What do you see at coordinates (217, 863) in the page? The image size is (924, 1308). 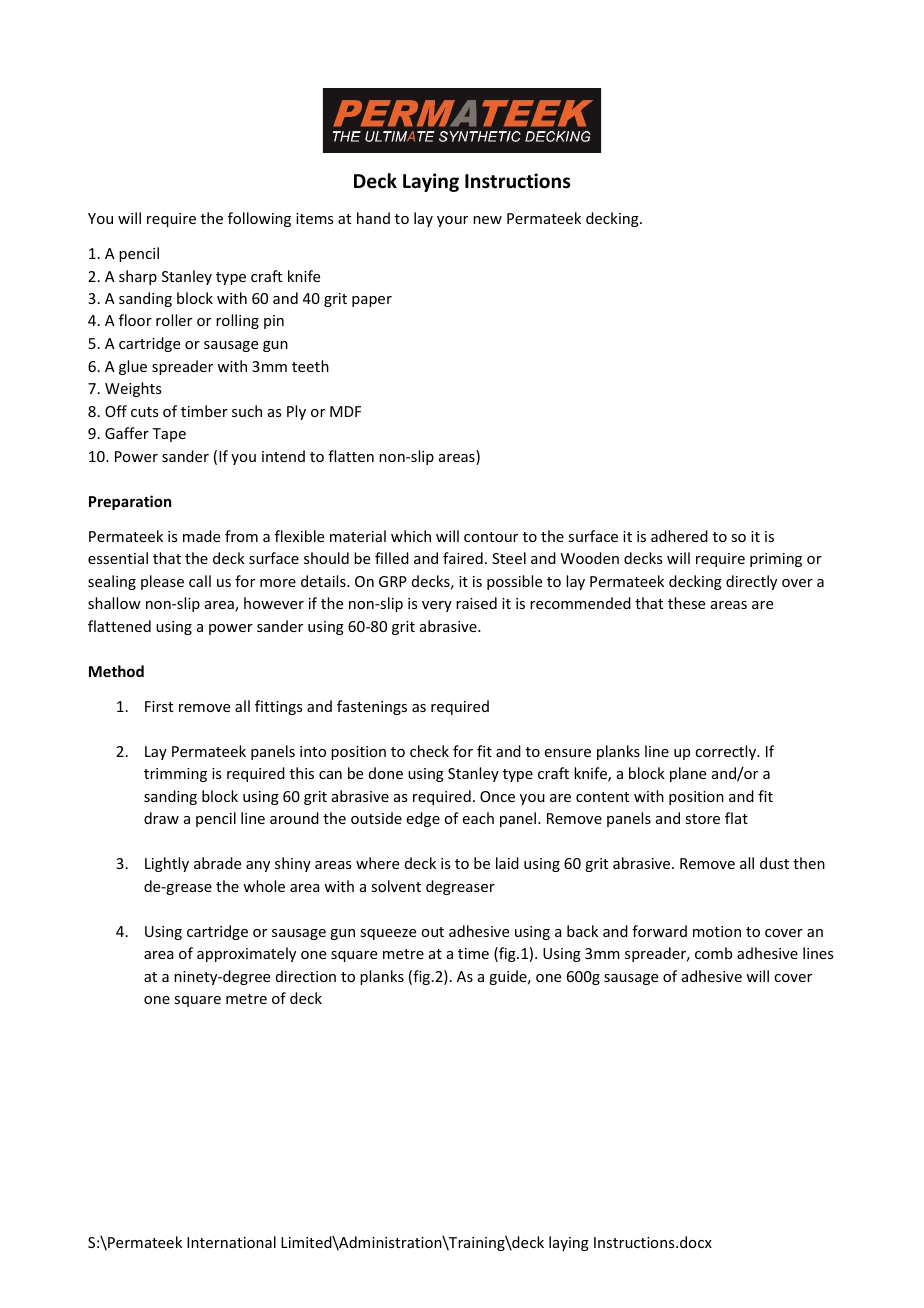 I see `abrade` at bounding box center [217, 863].
